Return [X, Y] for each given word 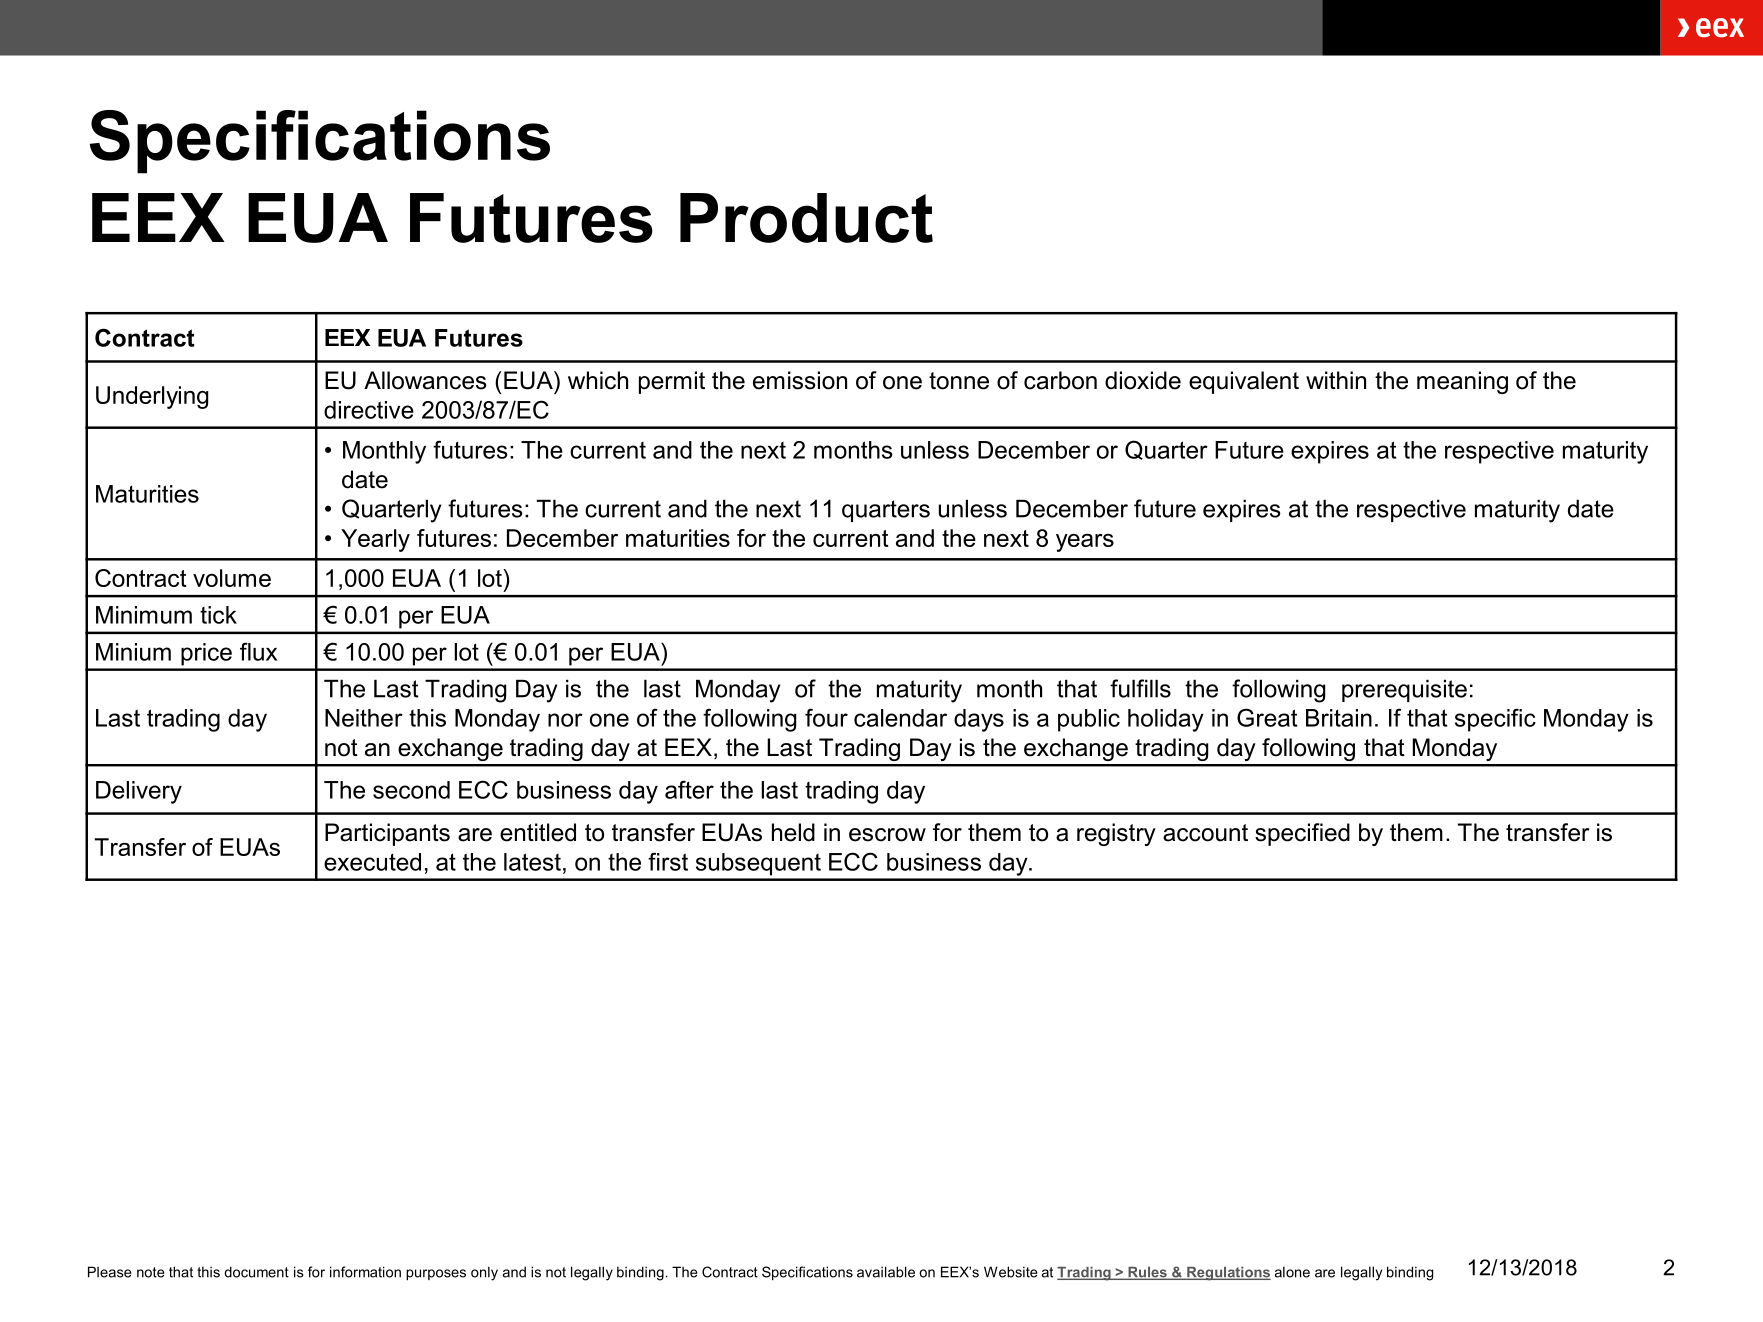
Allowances [425, 380]
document [256, 1272]
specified [1302, 834]
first [668, 861]
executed [372, 862]
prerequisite [1404, 690]
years [1085, 543]
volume [232, 578]
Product [806, 218]
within [1336, 380]
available [886, 1272]
